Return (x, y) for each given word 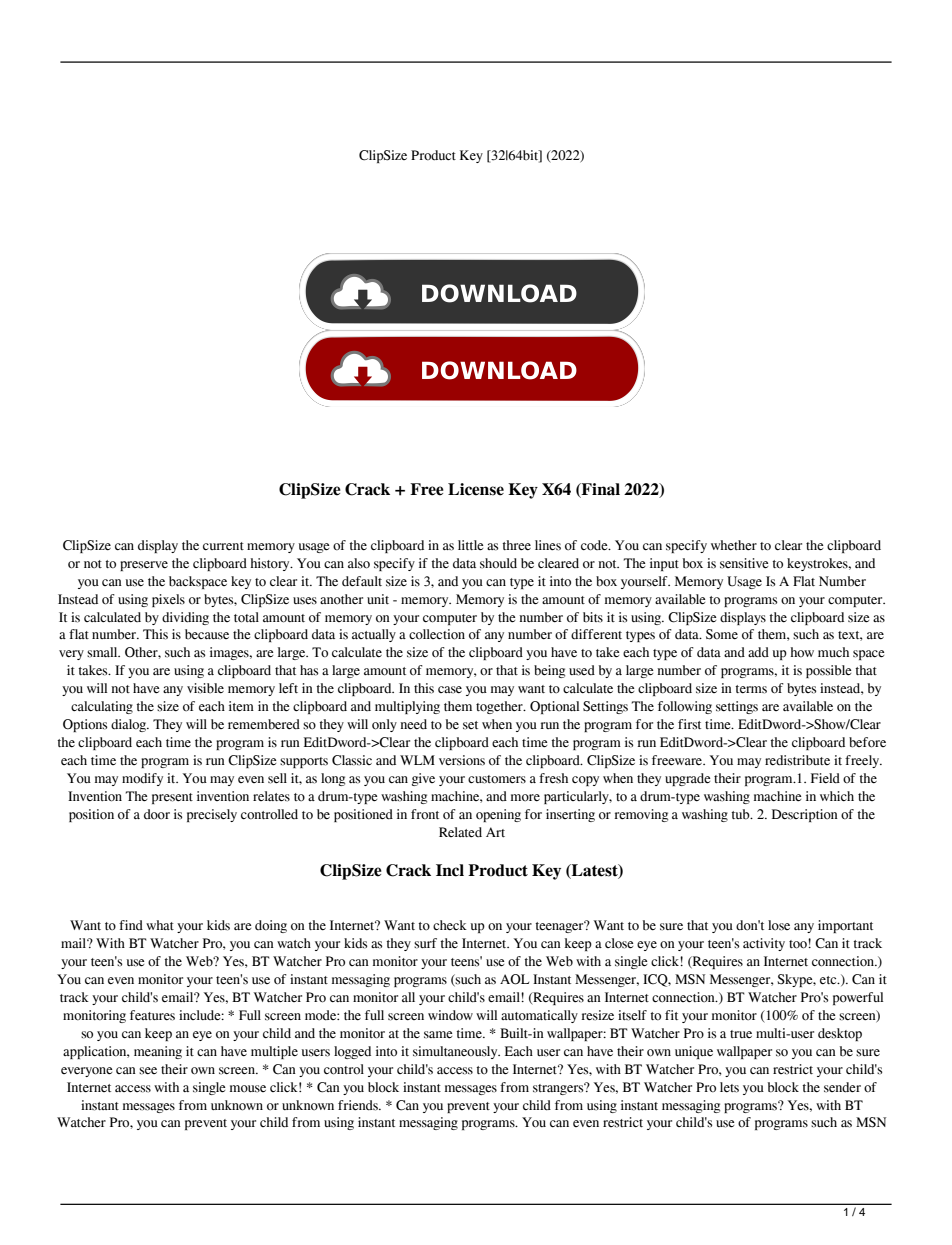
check (450, 925)
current (223, 546)
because (207, 634)
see (148, 1071)
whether (734, 545)
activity (764, 944)
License (476, 489)
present (172, 798)
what (160, 925)
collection (437, 634)
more (525, 798)
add (758, 652)
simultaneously (456, 1052)
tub (741, 814)
